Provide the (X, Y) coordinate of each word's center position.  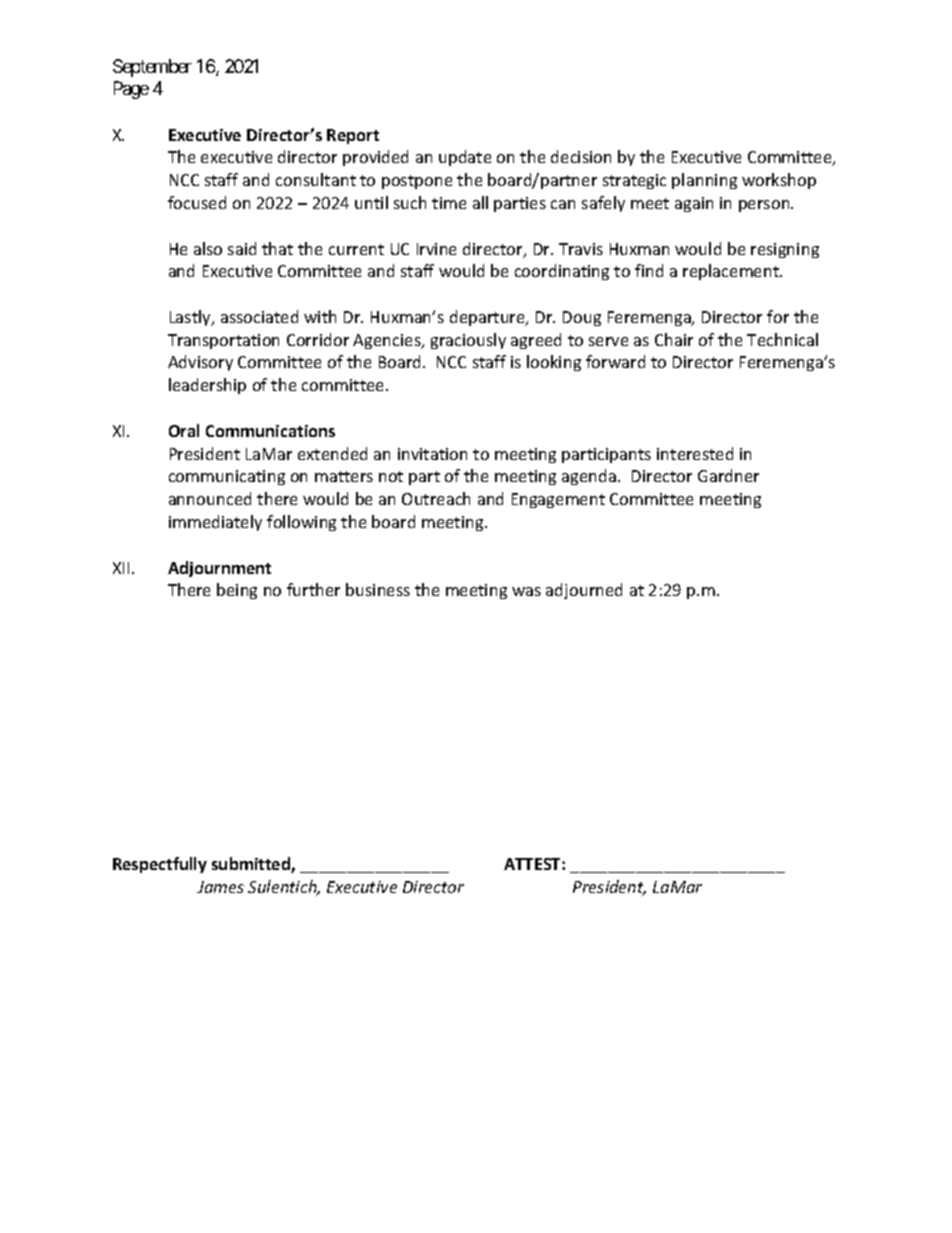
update (465, 158)
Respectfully (160, 865)
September (152, 68)
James (220, 887)
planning (704, 181)
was (526, 591)
